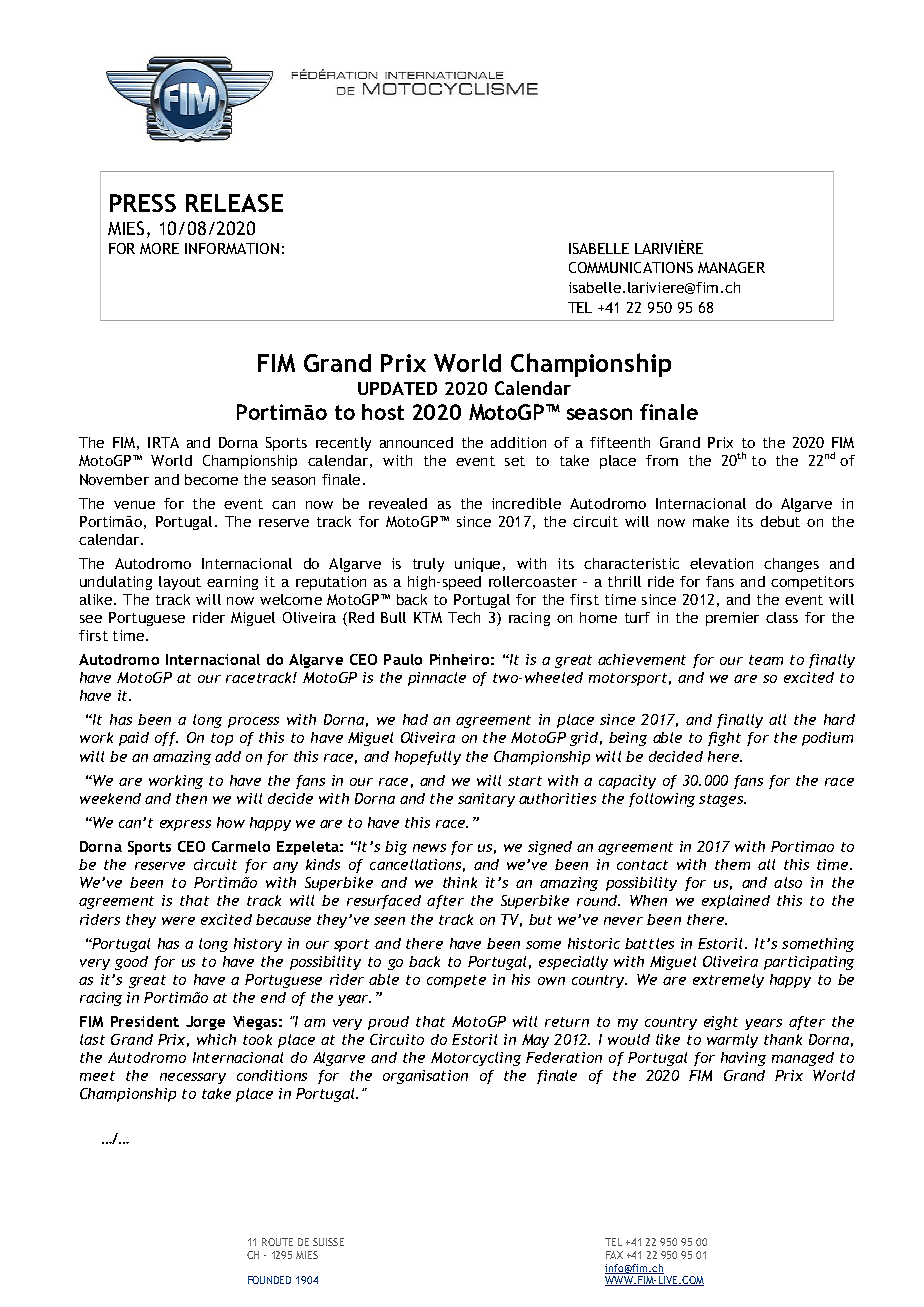  I want to click on MANAGER, so click(731, 267).
